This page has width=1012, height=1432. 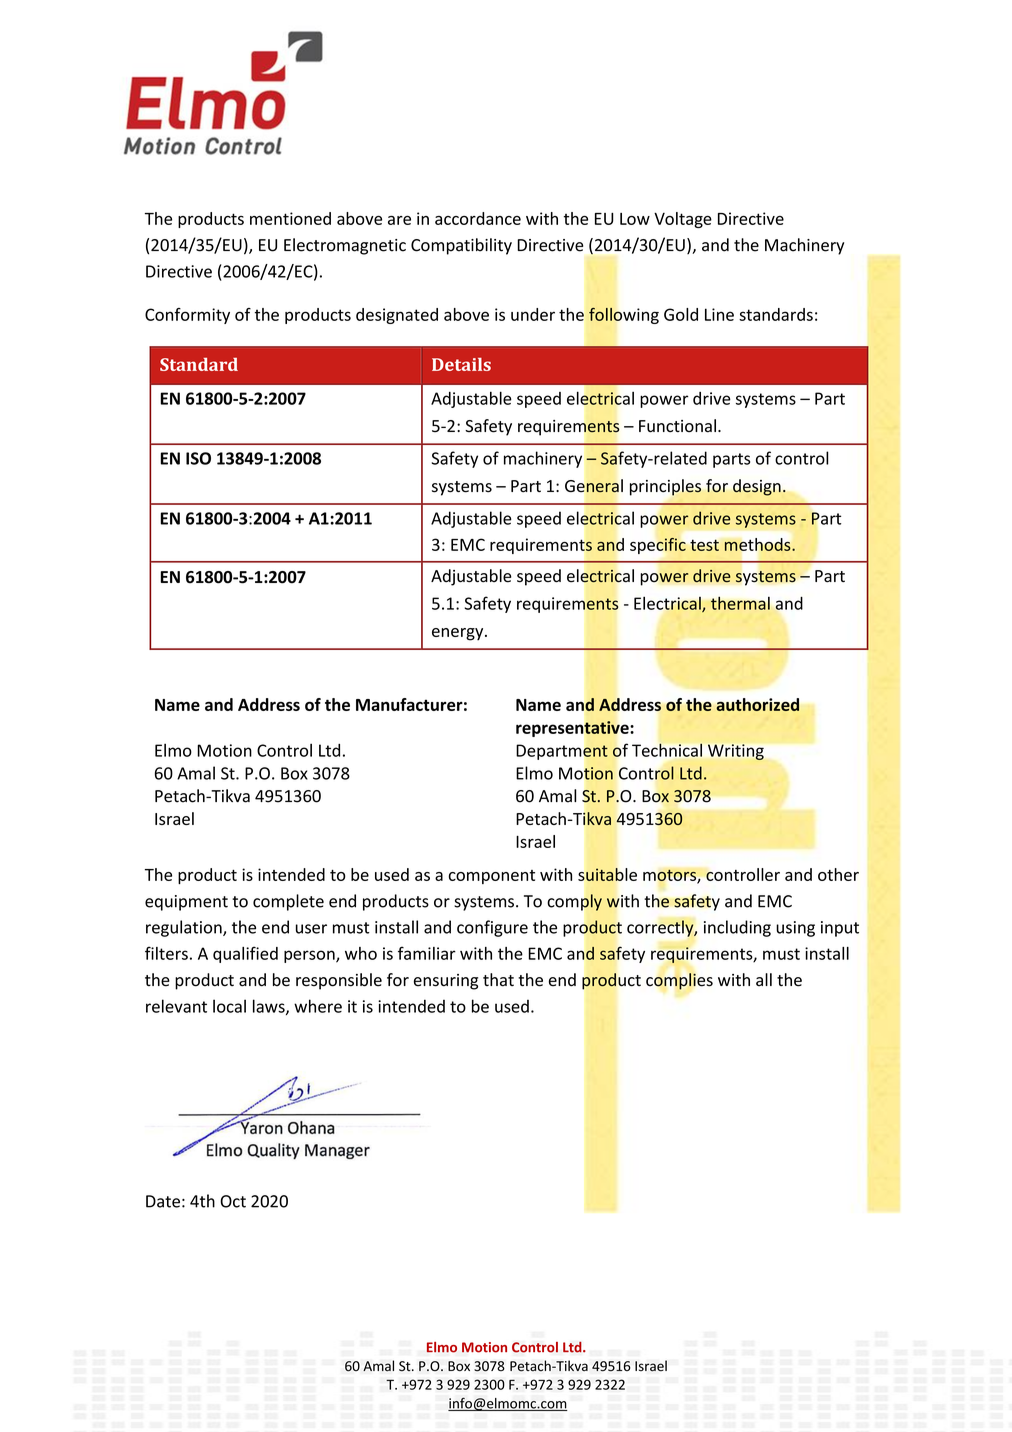 I want to click on that, so click(x=498, y=980).
